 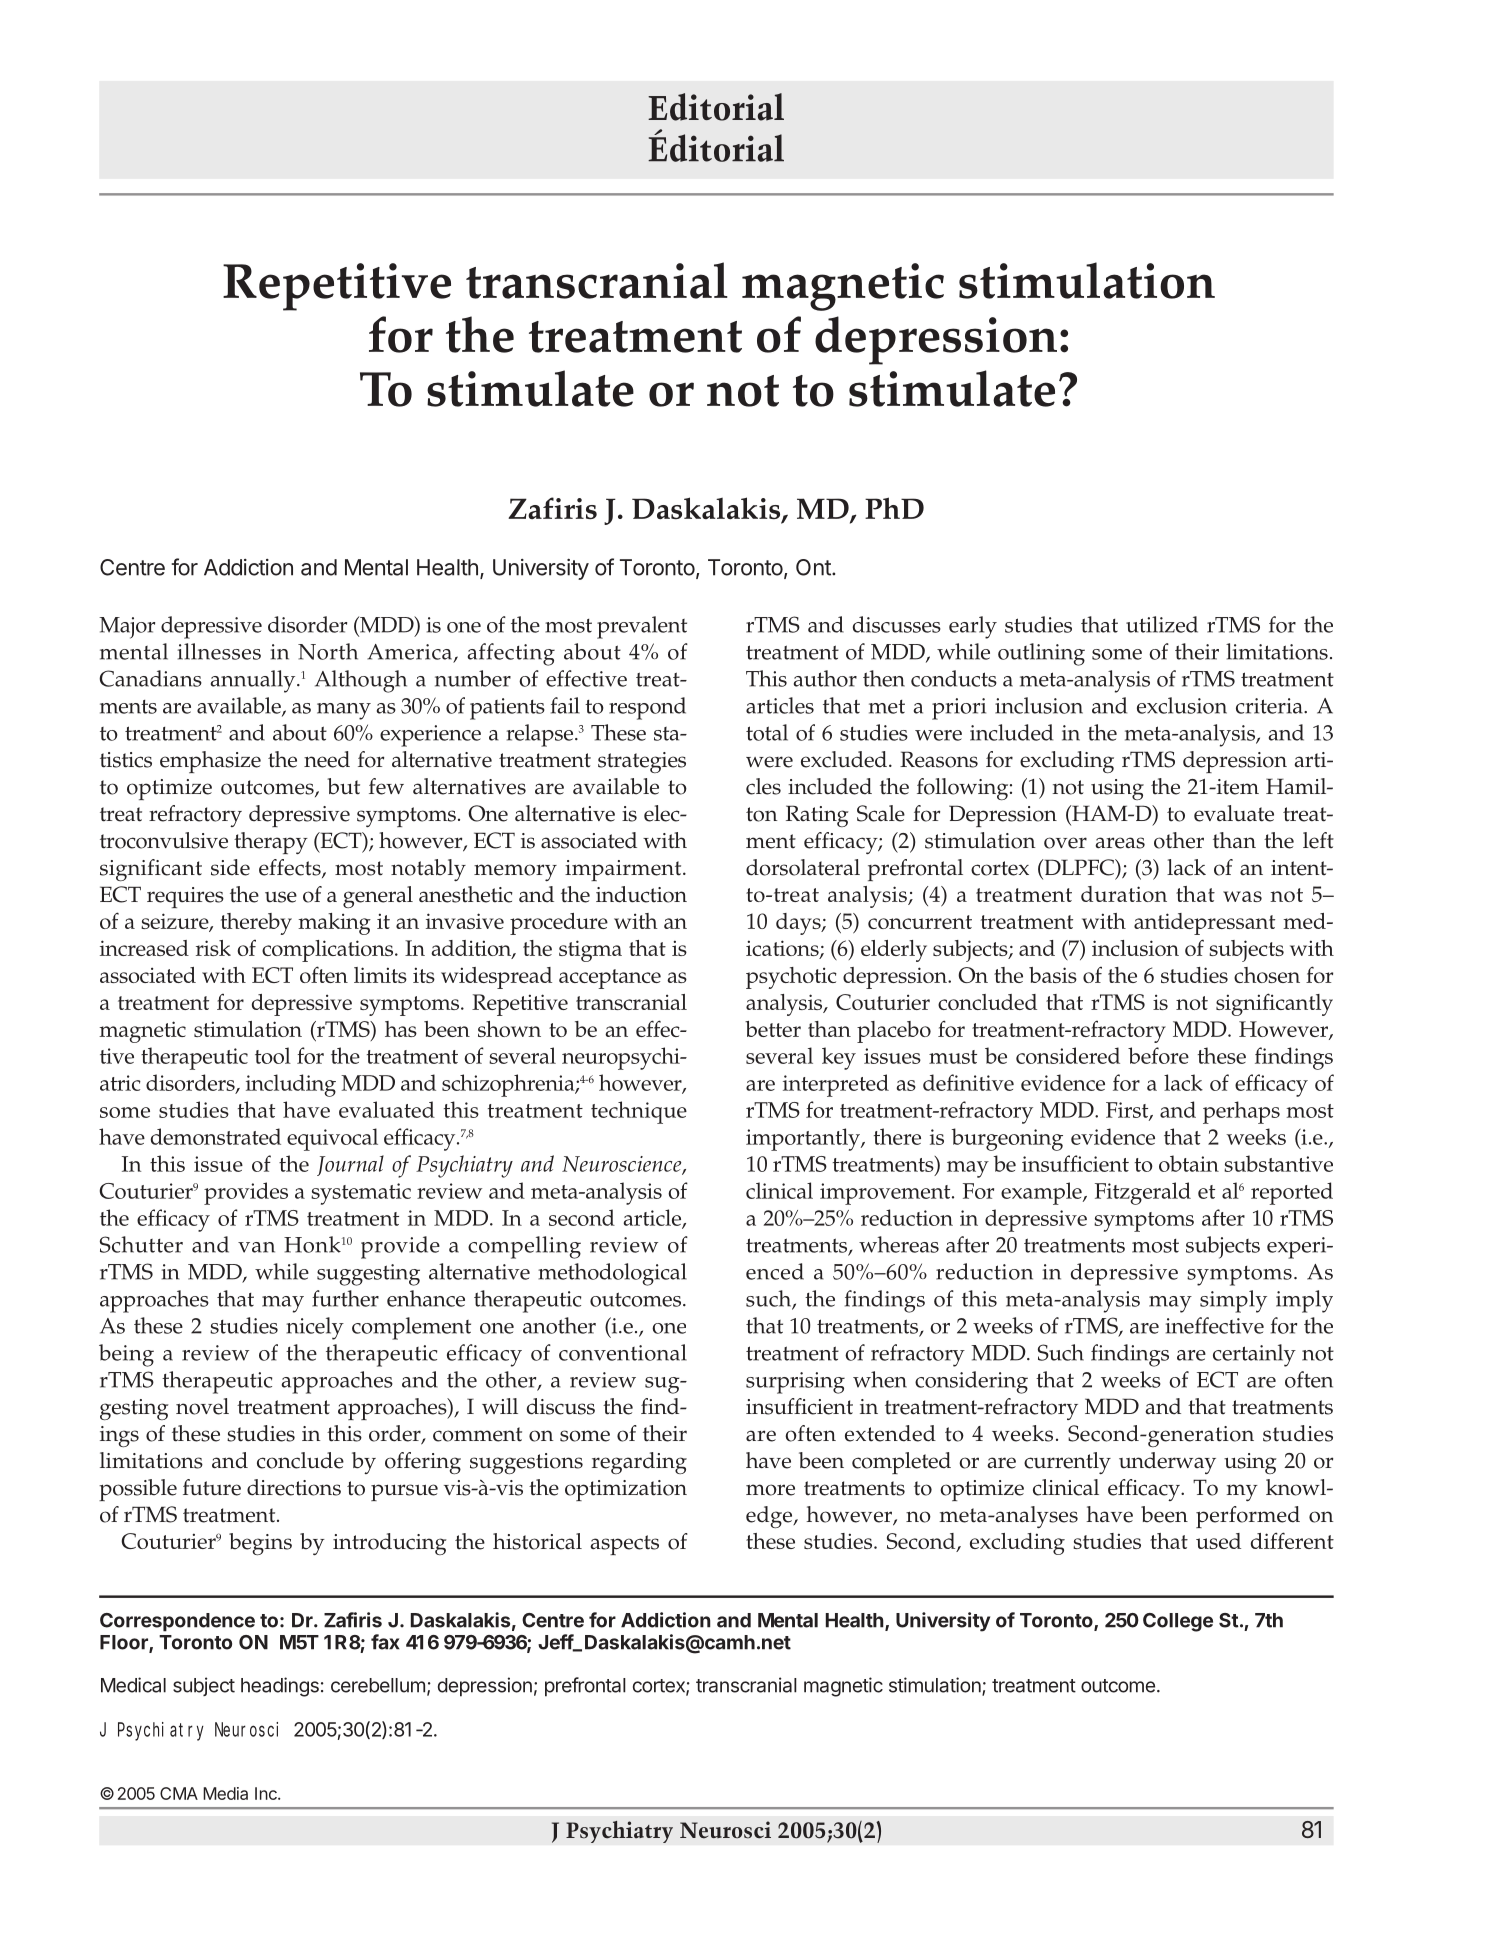 What do you see at coordinates (1167, 1463) in the screenshot?
I see `underway` at bounding box center [1167, 1463].
